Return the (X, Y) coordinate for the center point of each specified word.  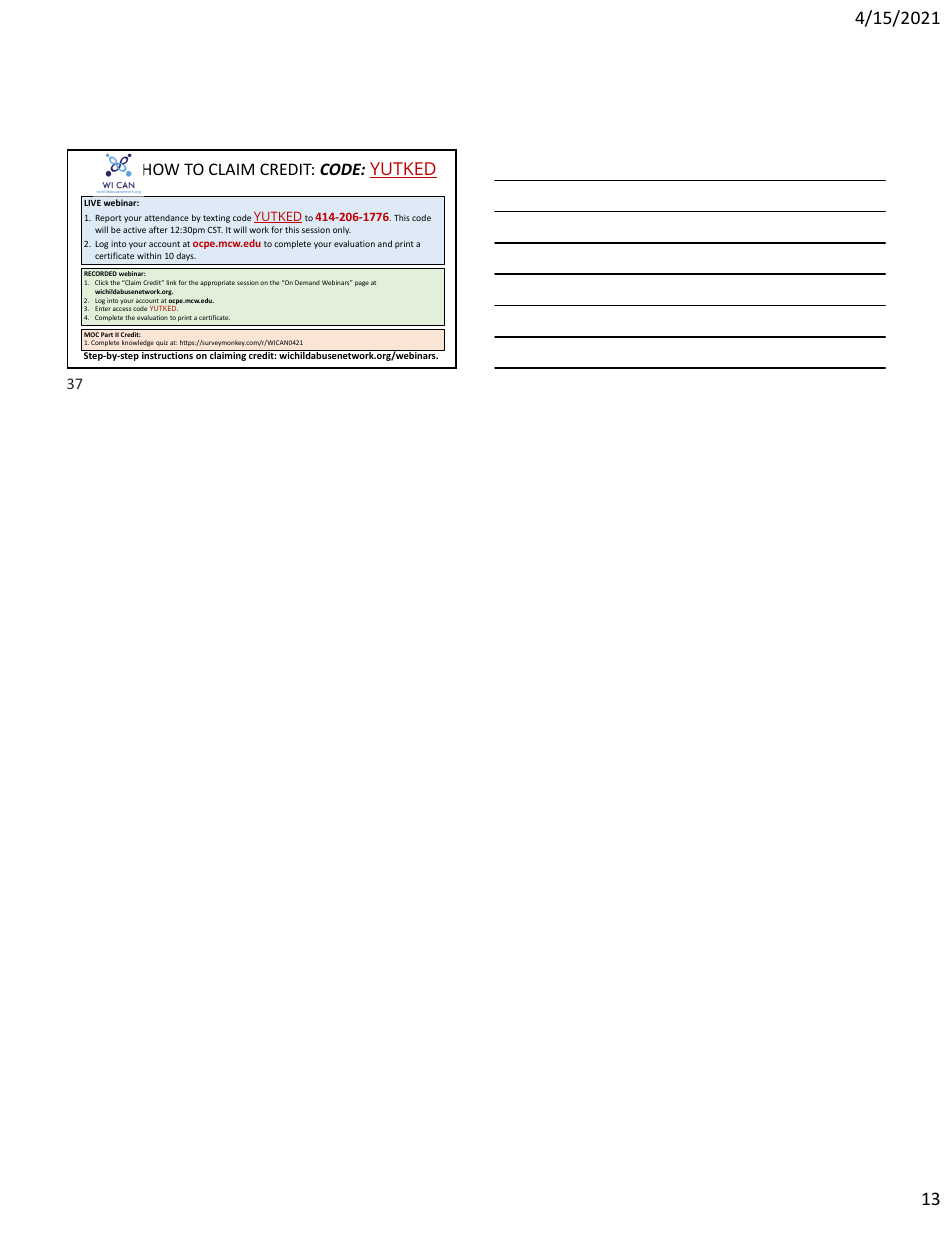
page (362, 284)
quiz (162, 343)
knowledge (138, 343)
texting (216, 219)
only (342, 230)
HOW (161, 169)
